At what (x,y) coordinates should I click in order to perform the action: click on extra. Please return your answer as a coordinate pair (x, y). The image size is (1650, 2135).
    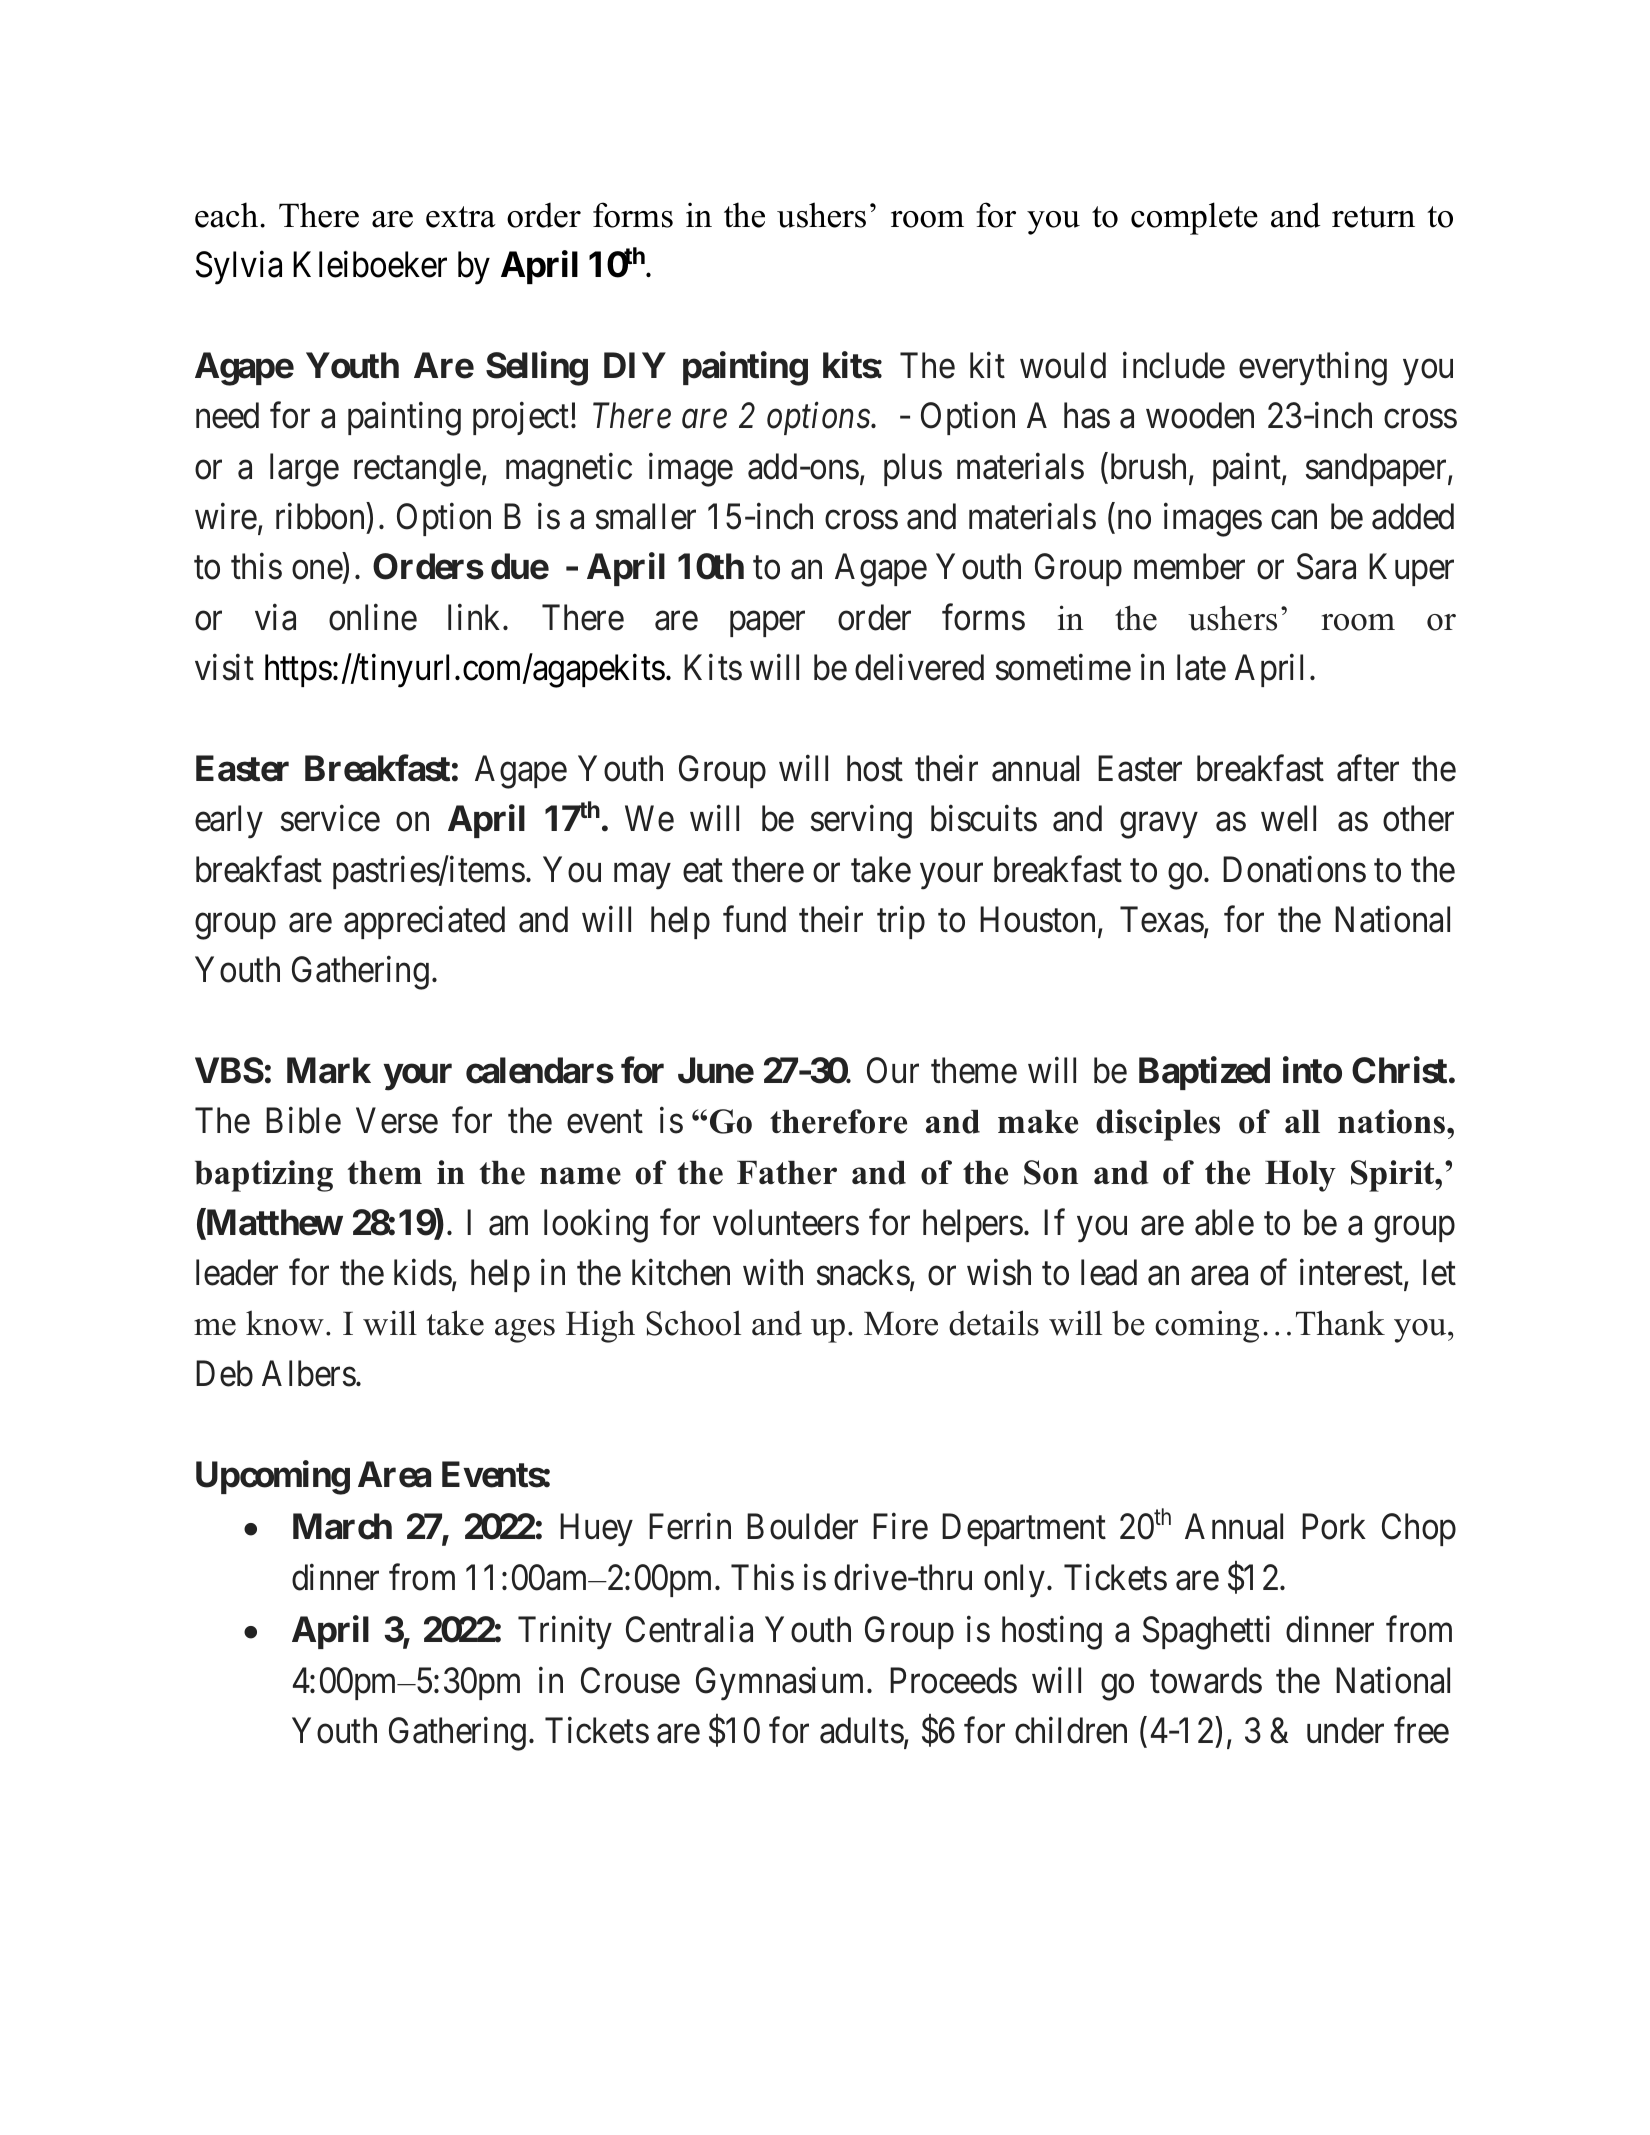
    Looking at the image, I should click on (461, 217).
